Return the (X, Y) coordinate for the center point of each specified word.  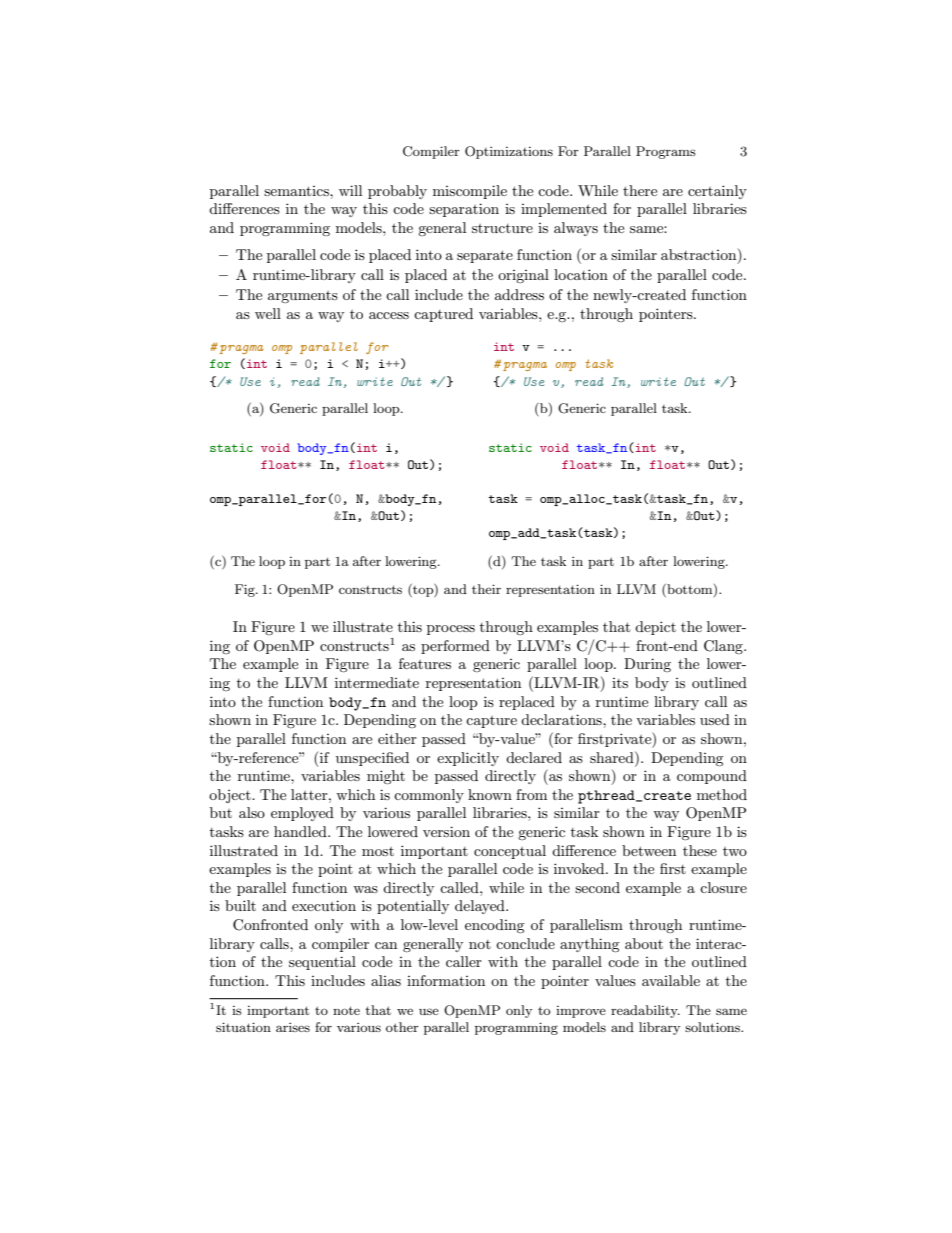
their (486, 589)
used (715, 719)
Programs (666, 152)
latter (310, 794)
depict (655, 628)
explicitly (468, 759)
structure (502, 228)
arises (293, 1027)
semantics (297, 191)
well (268, 313)
